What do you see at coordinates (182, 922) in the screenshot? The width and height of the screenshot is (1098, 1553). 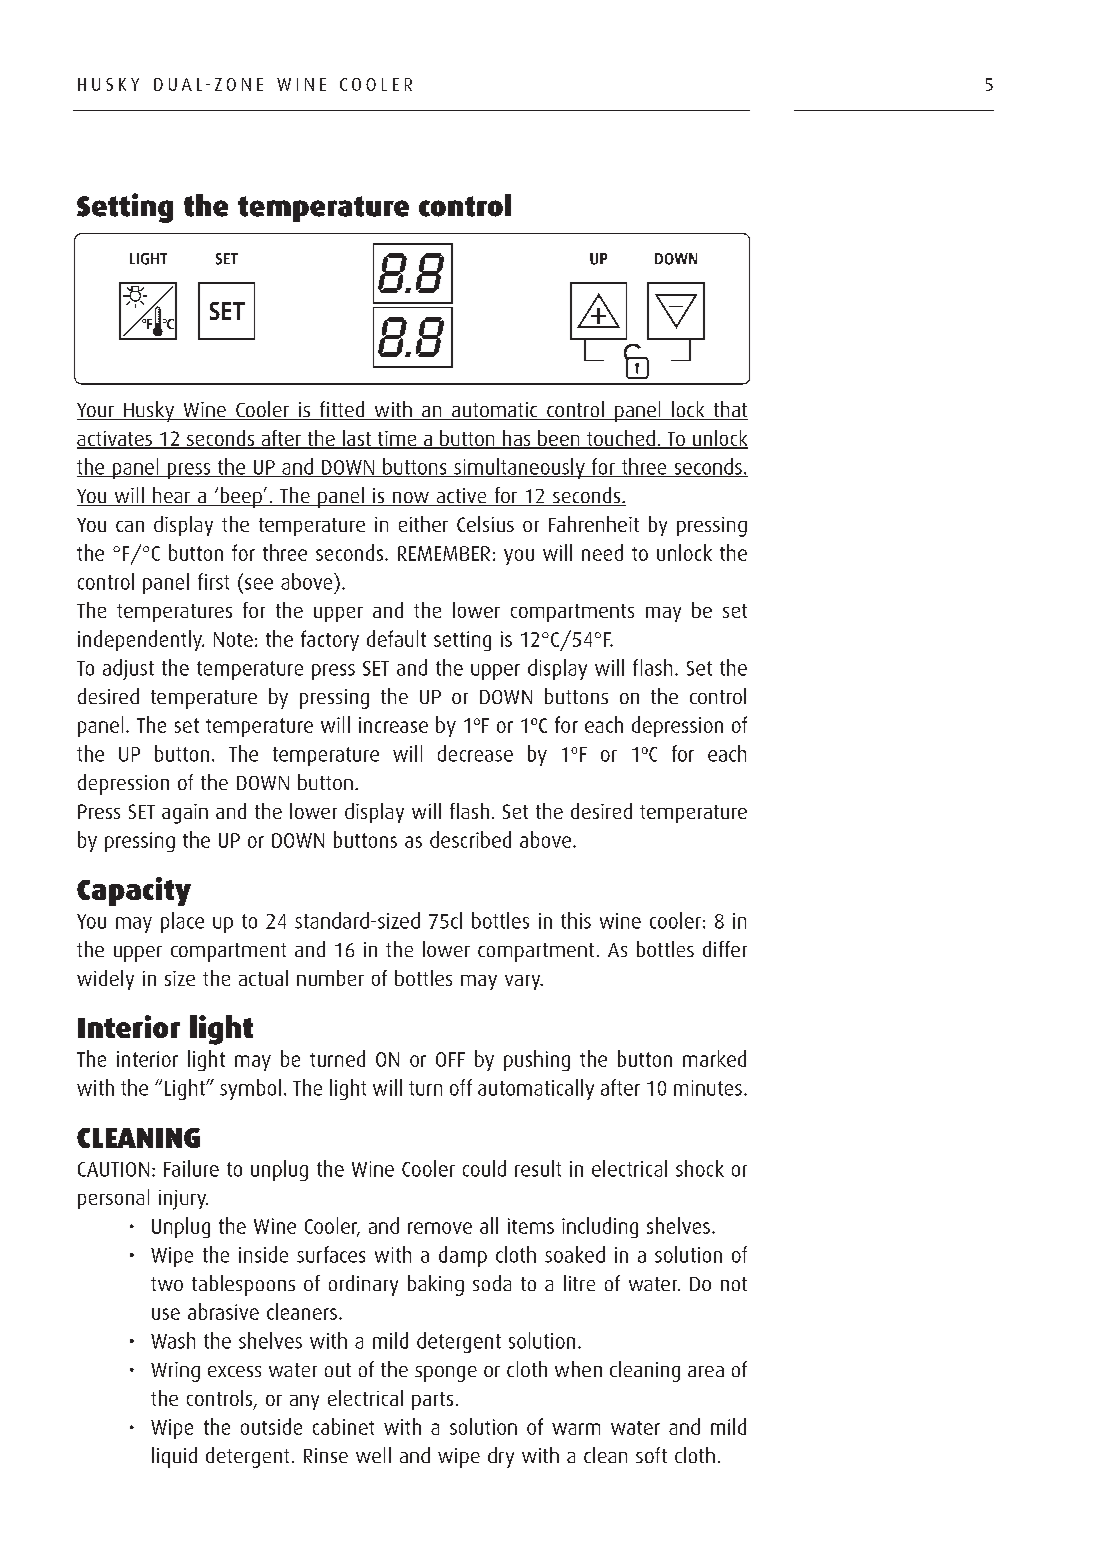 I see `place` at bounding box center [182, 922].
